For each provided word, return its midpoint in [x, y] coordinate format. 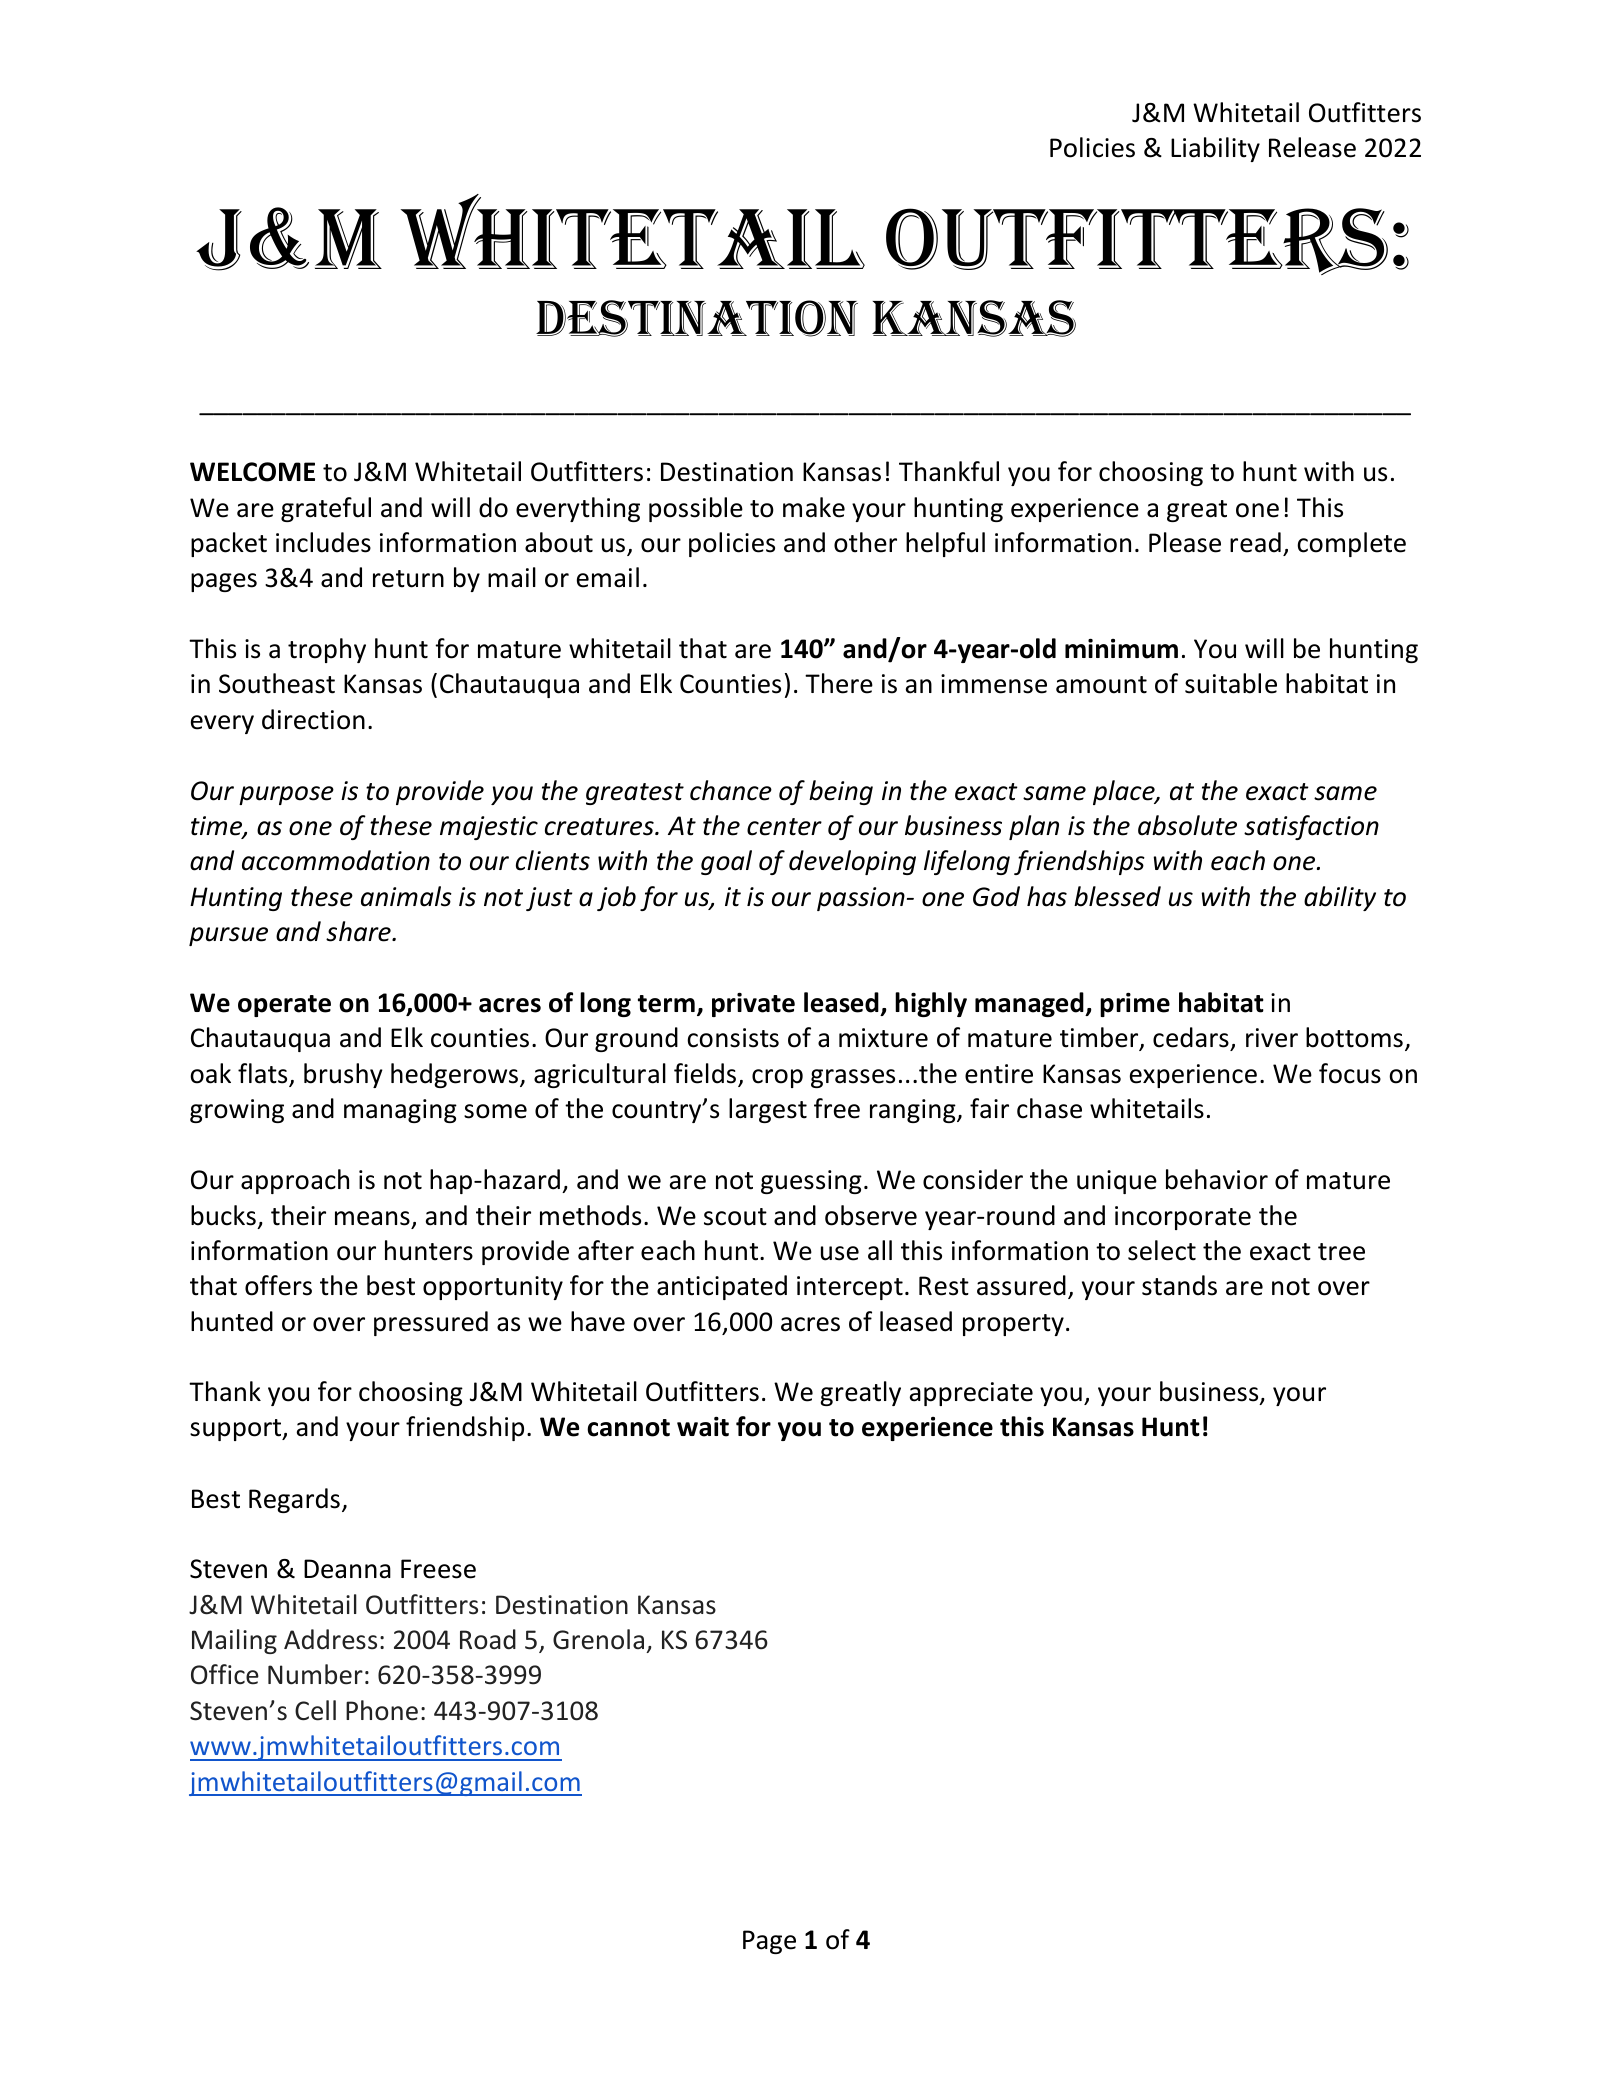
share [359, 931]
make [814, 507]
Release [1312, 147]
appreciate [971, 1394]
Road [488, 1639]
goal [726, 862]
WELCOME [252, 472]
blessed [1117, 896]
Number [315, 1674]
